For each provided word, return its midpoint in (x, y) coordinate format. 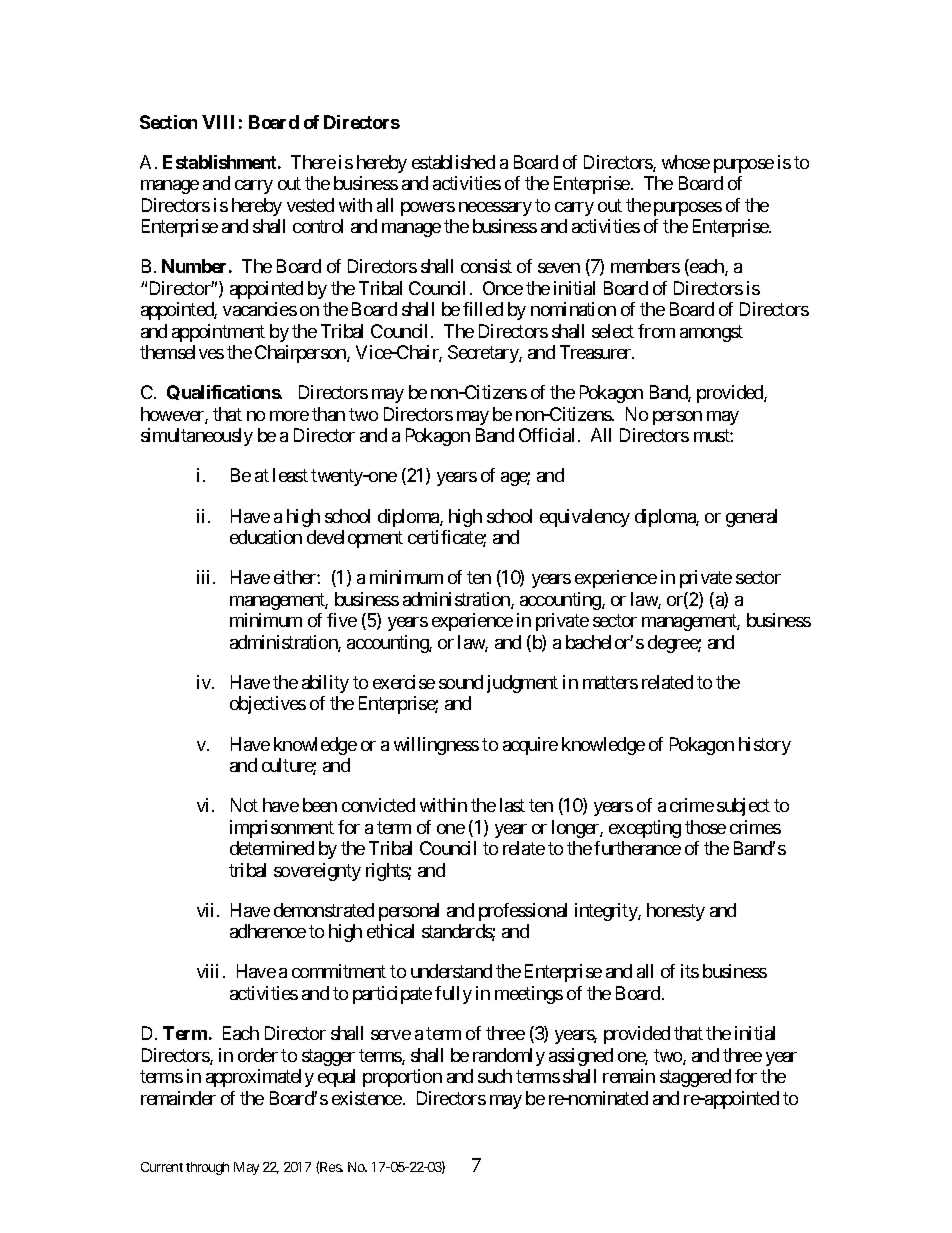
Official (546, 435)
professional (523, 912)
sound (461, 682)
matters (610, 682)
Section (168, 122)
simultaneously (197, 437)
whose (686, 162)
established (453, 162)
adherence (268, 931)
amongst (711, 333)
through (207, 1168)
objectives (268, 705)
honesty (676, 912)
